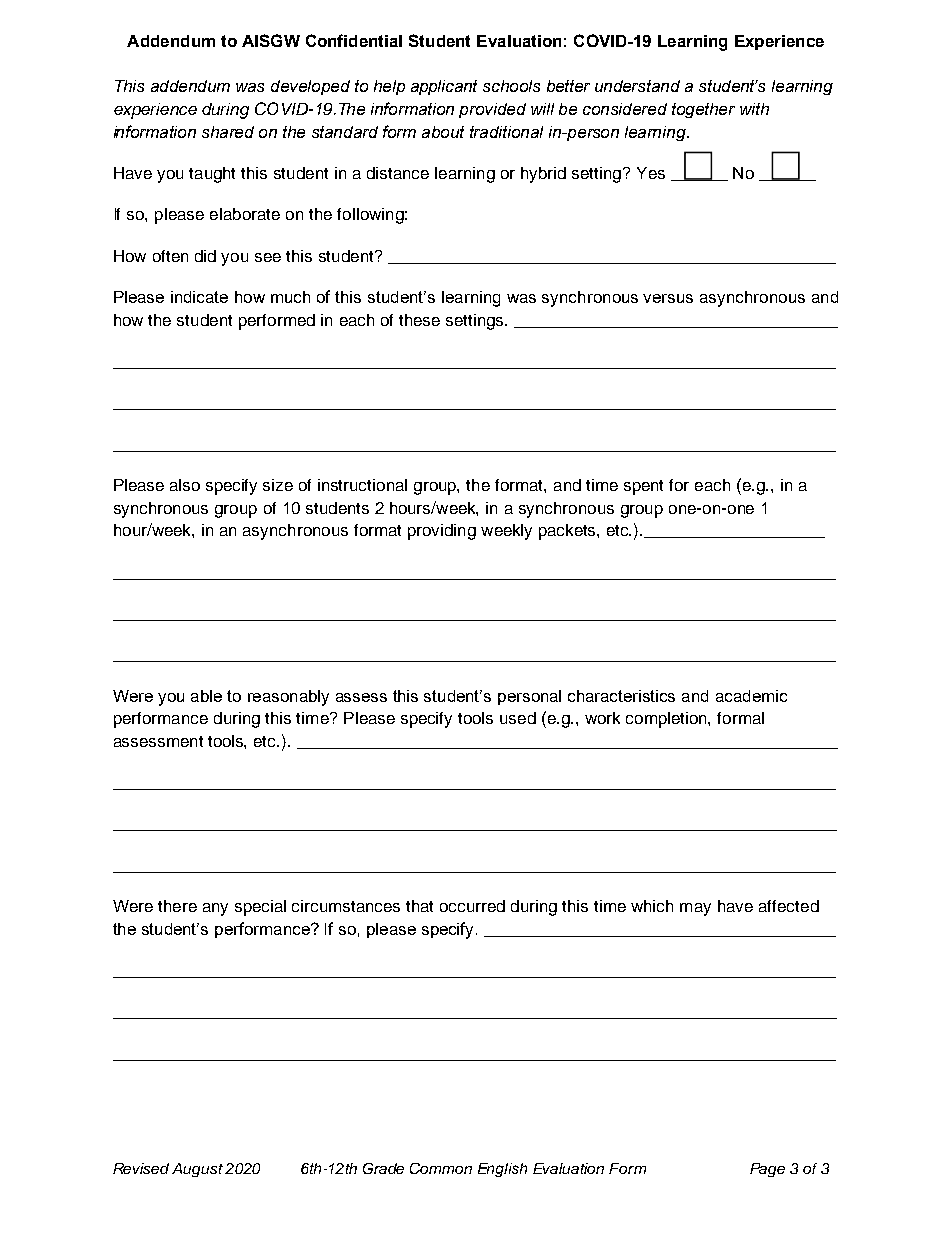 This image has width=952, height=1233. Describe the element at coordinates (703, 110) in the image. I see `together` at that location.
